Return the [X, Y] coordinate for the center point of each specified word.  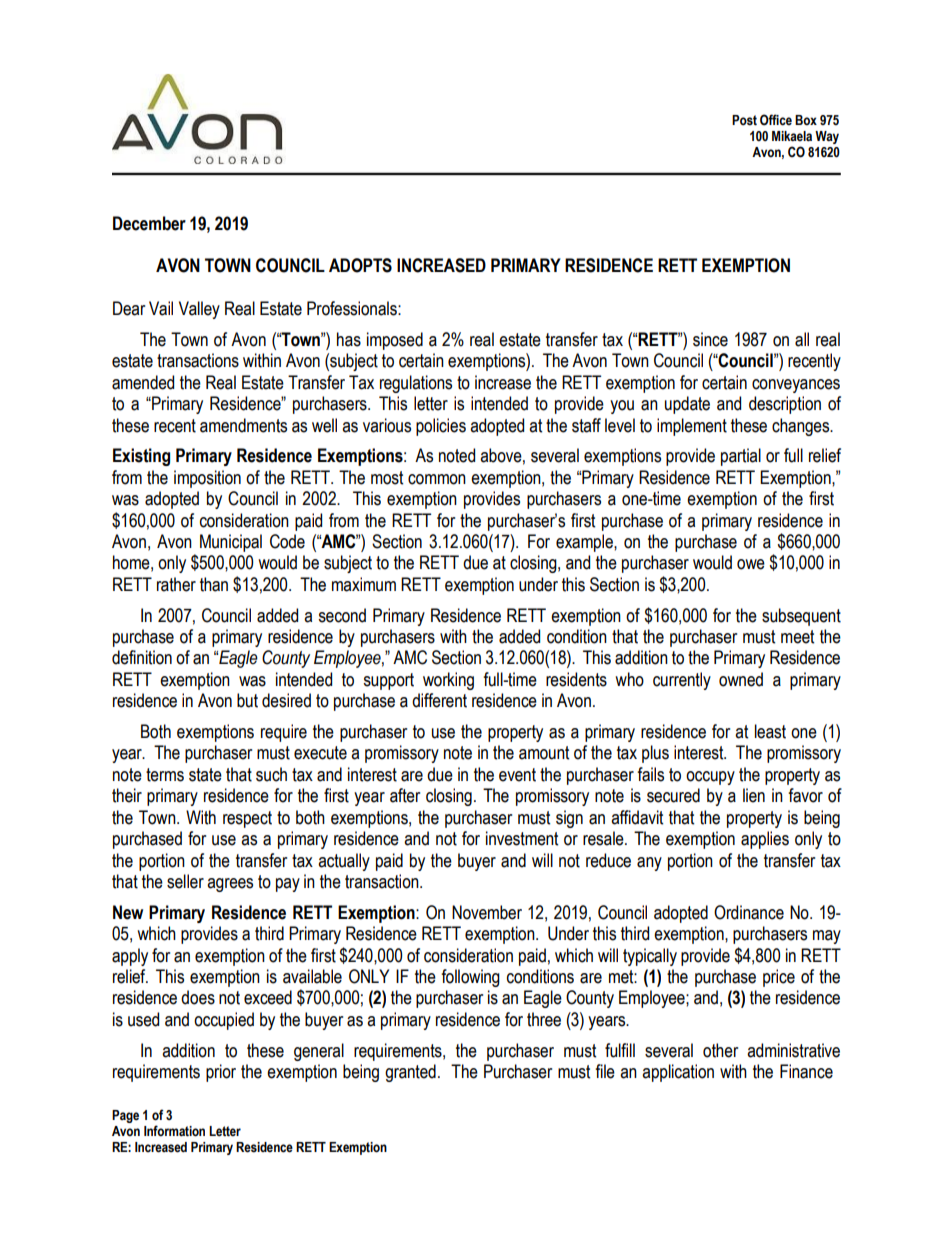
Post [744, 120]
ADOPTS [360, 265]
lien [754, 795]
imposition [207, 479]
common [437, 479]
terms [165, 775]
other [720, 1050]
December [149, 223]
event [517, 775]
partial [741, 457]
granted [410, 1073]
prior [221, 1073]
